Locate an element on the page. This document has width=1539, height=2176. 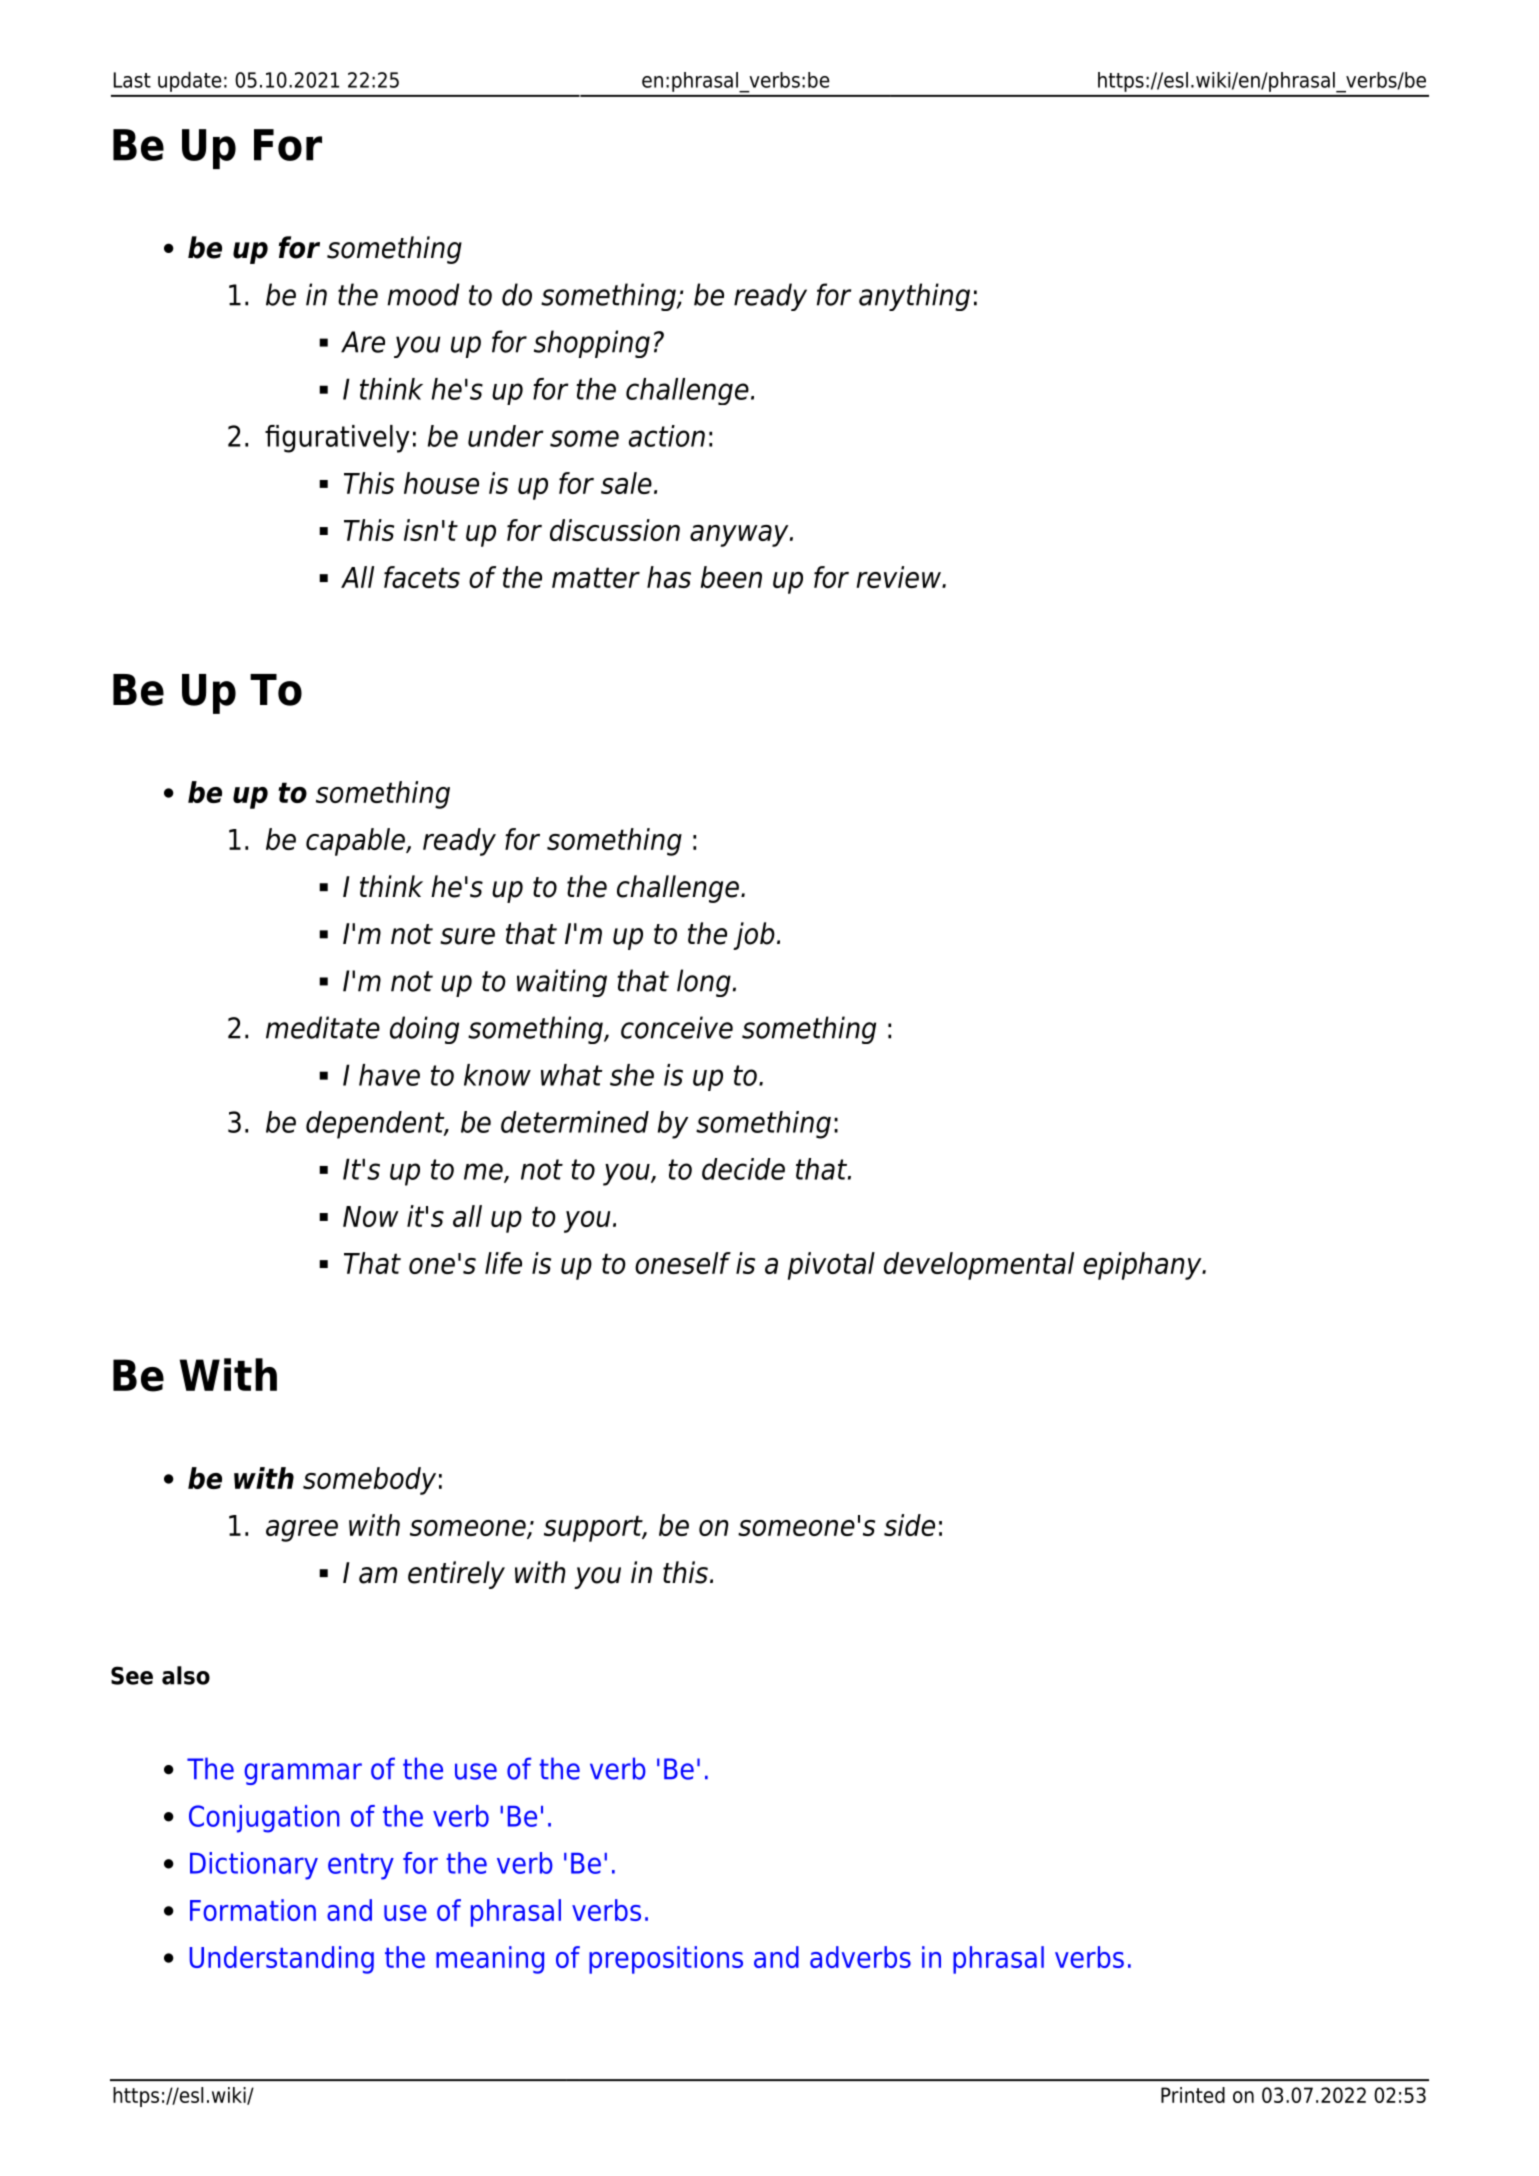
prepositions is located at coordinates (666, 1960).
